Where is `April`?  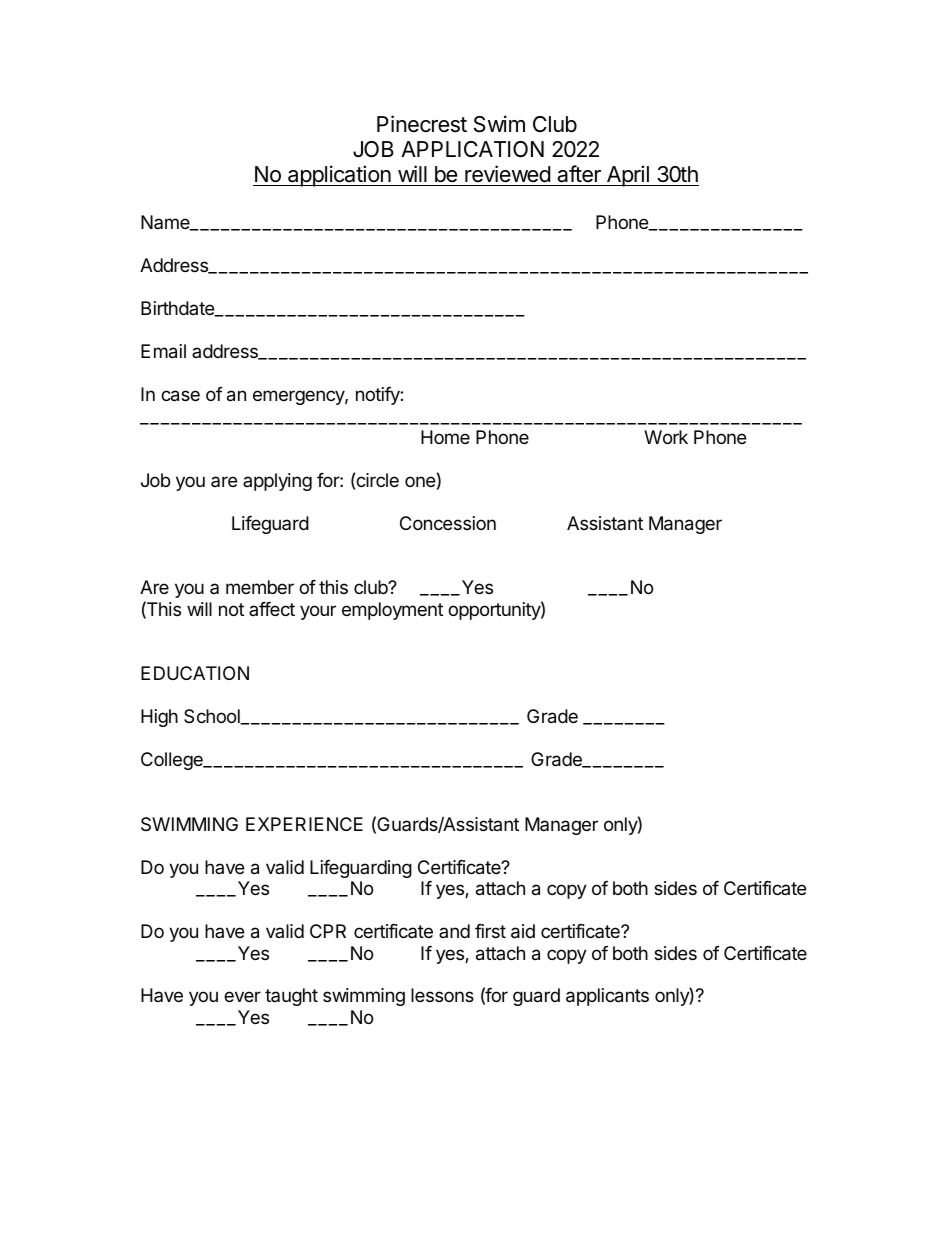
April is located at coordinates (628, 176).
